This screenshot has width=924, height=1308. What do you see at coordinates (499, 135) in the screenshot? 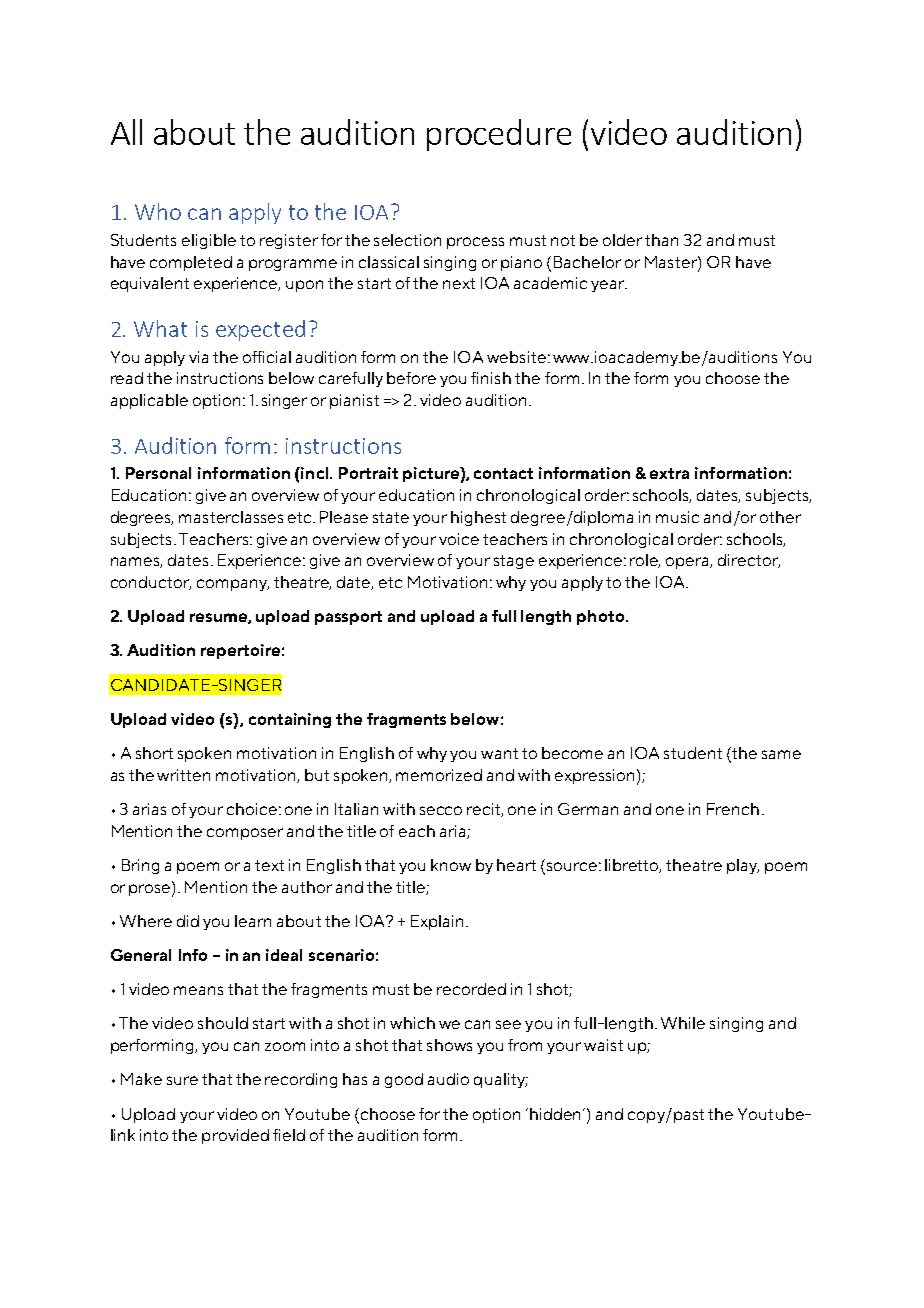
I see `procedure` at bounding box center [499, 135].
